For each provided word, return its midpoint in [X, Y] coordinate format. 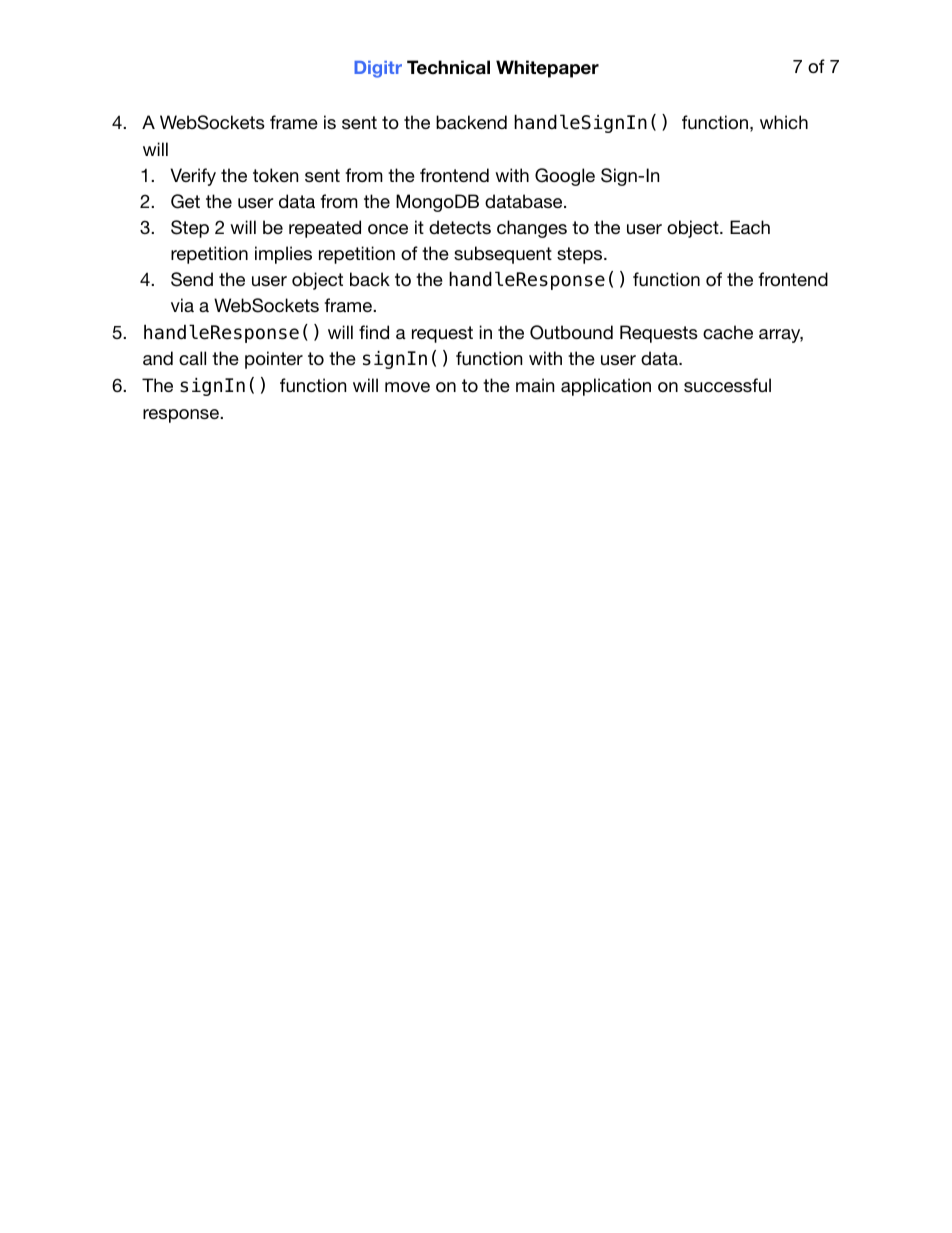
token [275, 175]
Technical [448, 67]
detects [460, 227]
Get [185, 201]
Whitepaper [547, 69]
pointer [274, 360]
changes [532, 229]
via [182, 305]
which [784, 122]
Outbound [571, 332]
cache [728, 332]
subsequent [503, 255]
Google [565, 177]
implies [283, 255]
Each [750, 227]
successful [727, 385]
